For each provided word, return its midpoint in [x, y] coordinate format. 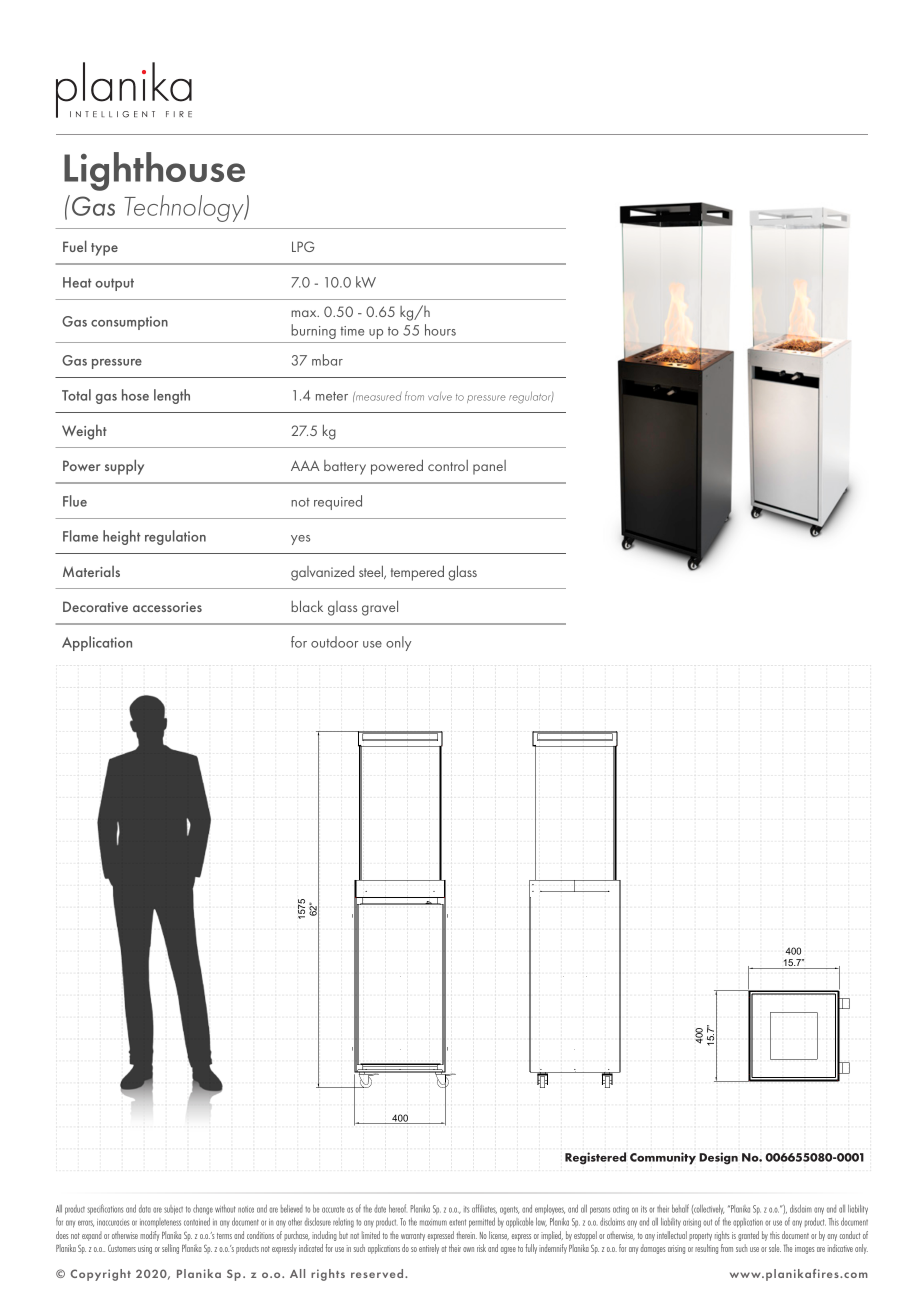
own [468, 1249]
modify [150, 1236]
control [448, 465]
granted [748, 1236]
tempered [417, 573]
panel [489, 467]
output [114, 284]
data [145, 1209]
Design [718, 1158]
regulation [175, 537]
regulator [531, 397]
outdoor [334, 642]
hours [440, 330]
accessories [167, 607]
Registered [595, 1158]
